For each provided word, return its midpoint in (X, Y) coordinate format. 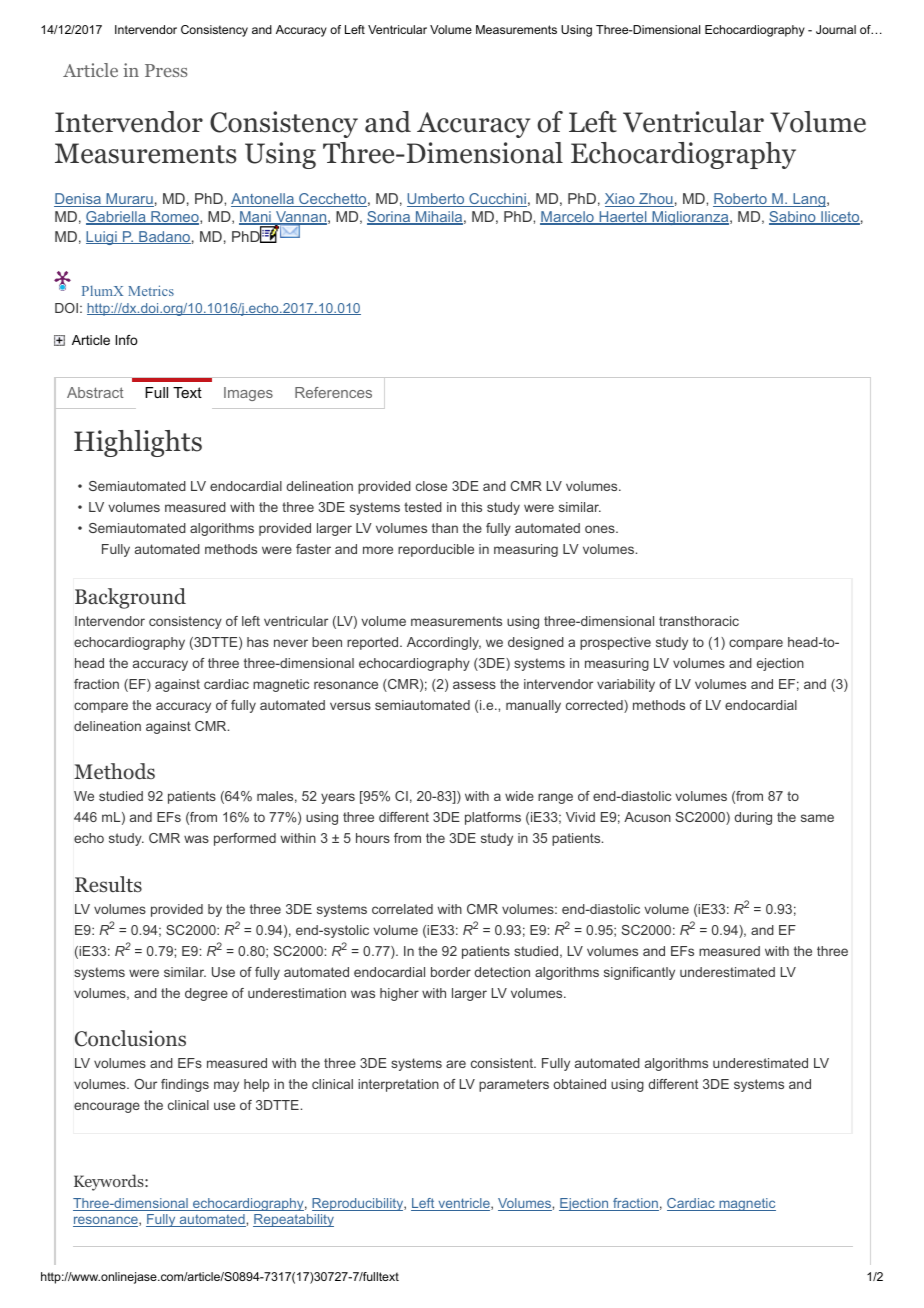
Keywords (110, 1182)
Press (166, 70)
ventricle (464, 1204)
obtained (579, 1084)
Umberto (437, 200)
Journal (836, 29)
